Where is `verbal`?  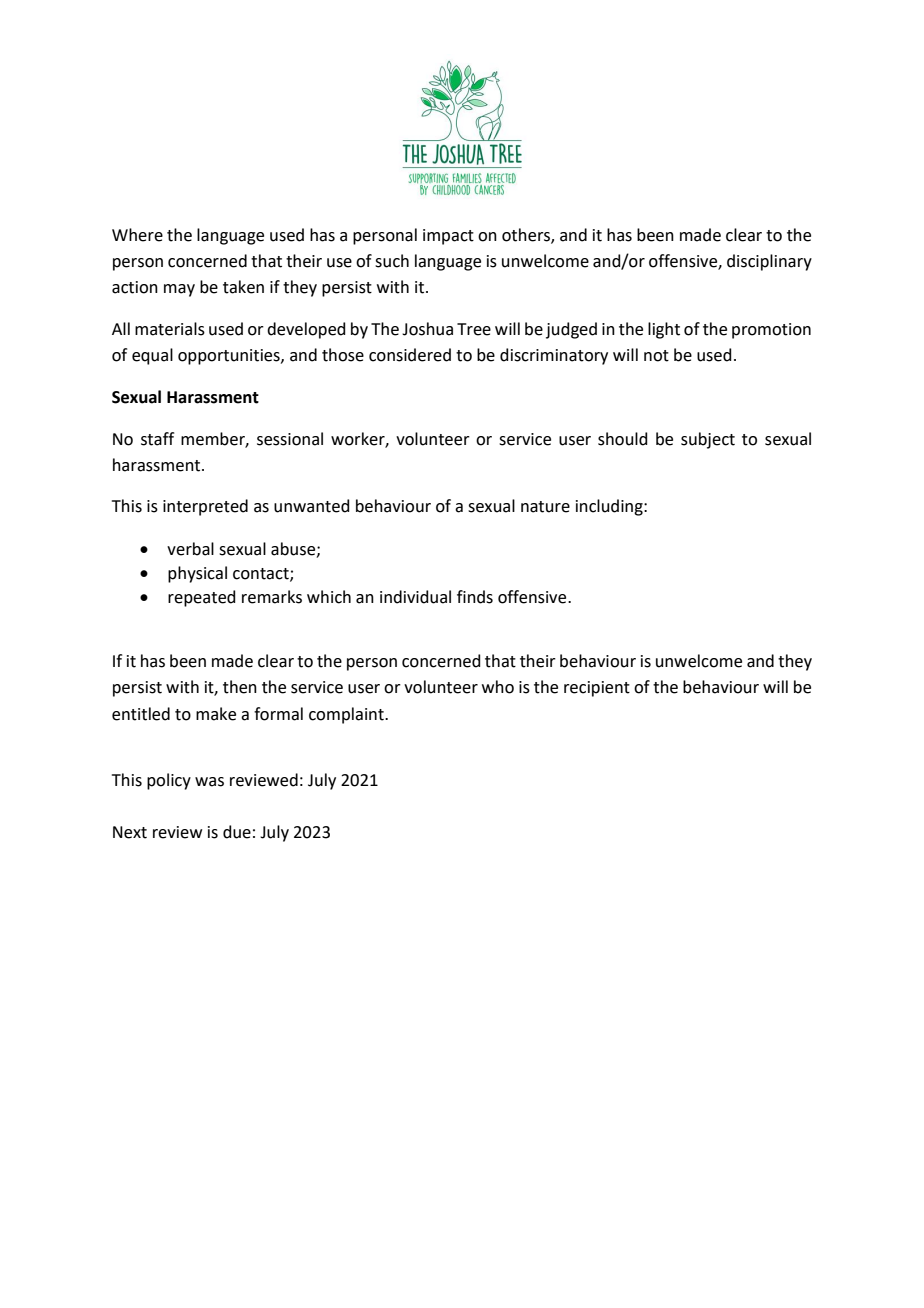
verbal is located at coordinates (190, 549).
